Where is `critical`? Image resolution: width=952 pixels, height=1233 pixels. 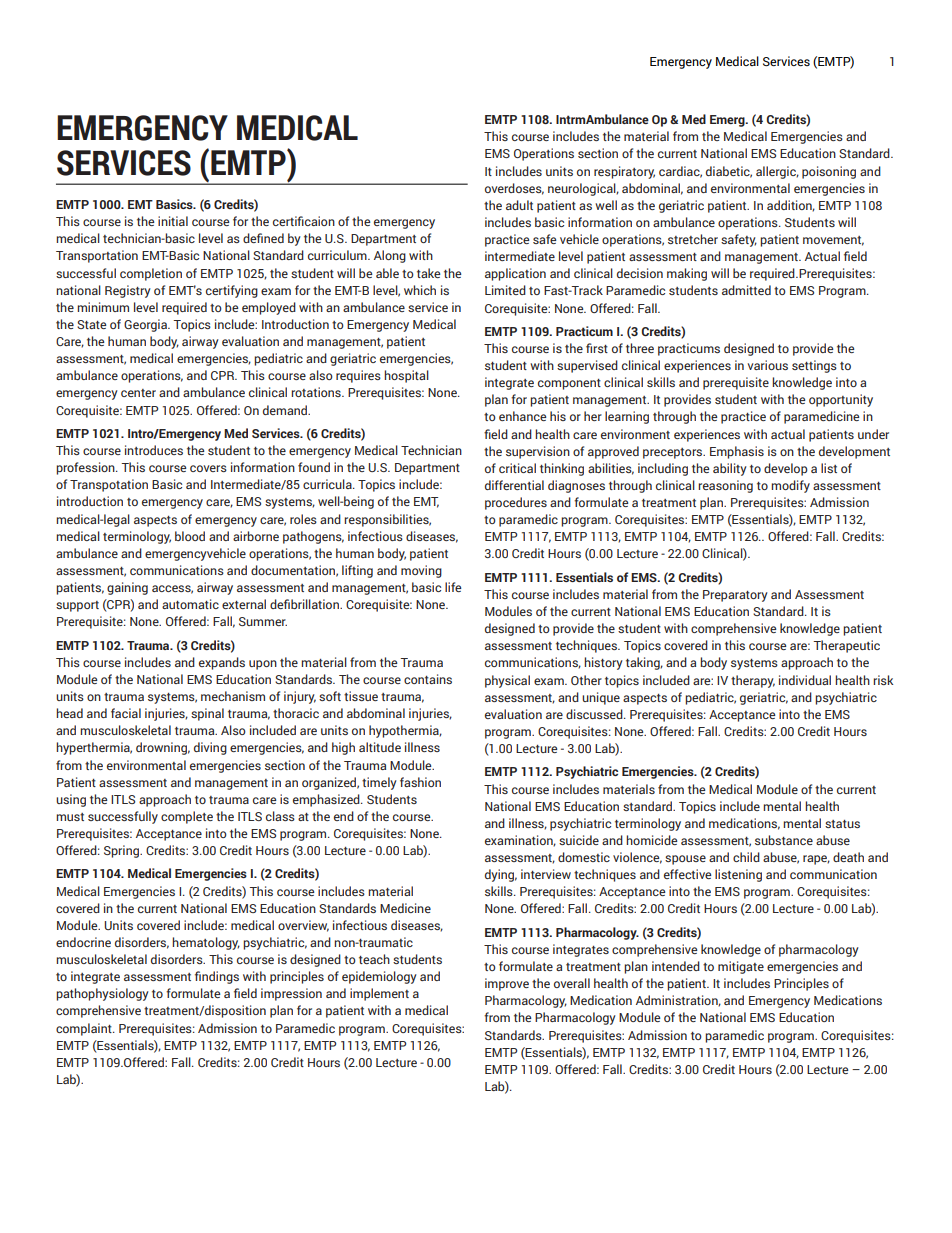 critical is located at coordinates (517, 468).
